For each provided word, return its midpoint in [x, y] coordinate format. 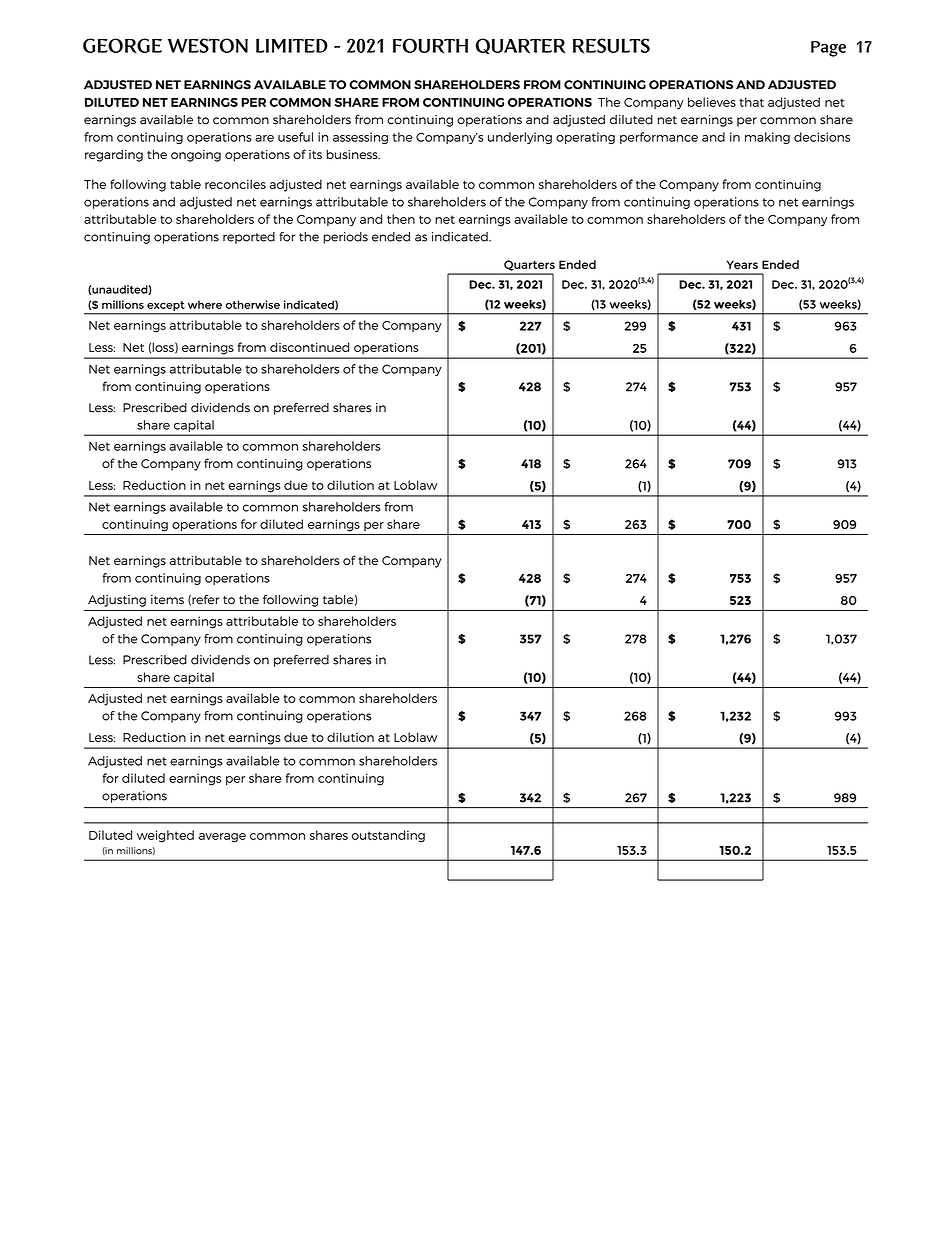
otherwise [253, 304]
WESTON [208, 45]
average [222, 838]
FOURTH [430, 46]
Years [742, 264]
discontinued [309, 347]
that [751, 102]
